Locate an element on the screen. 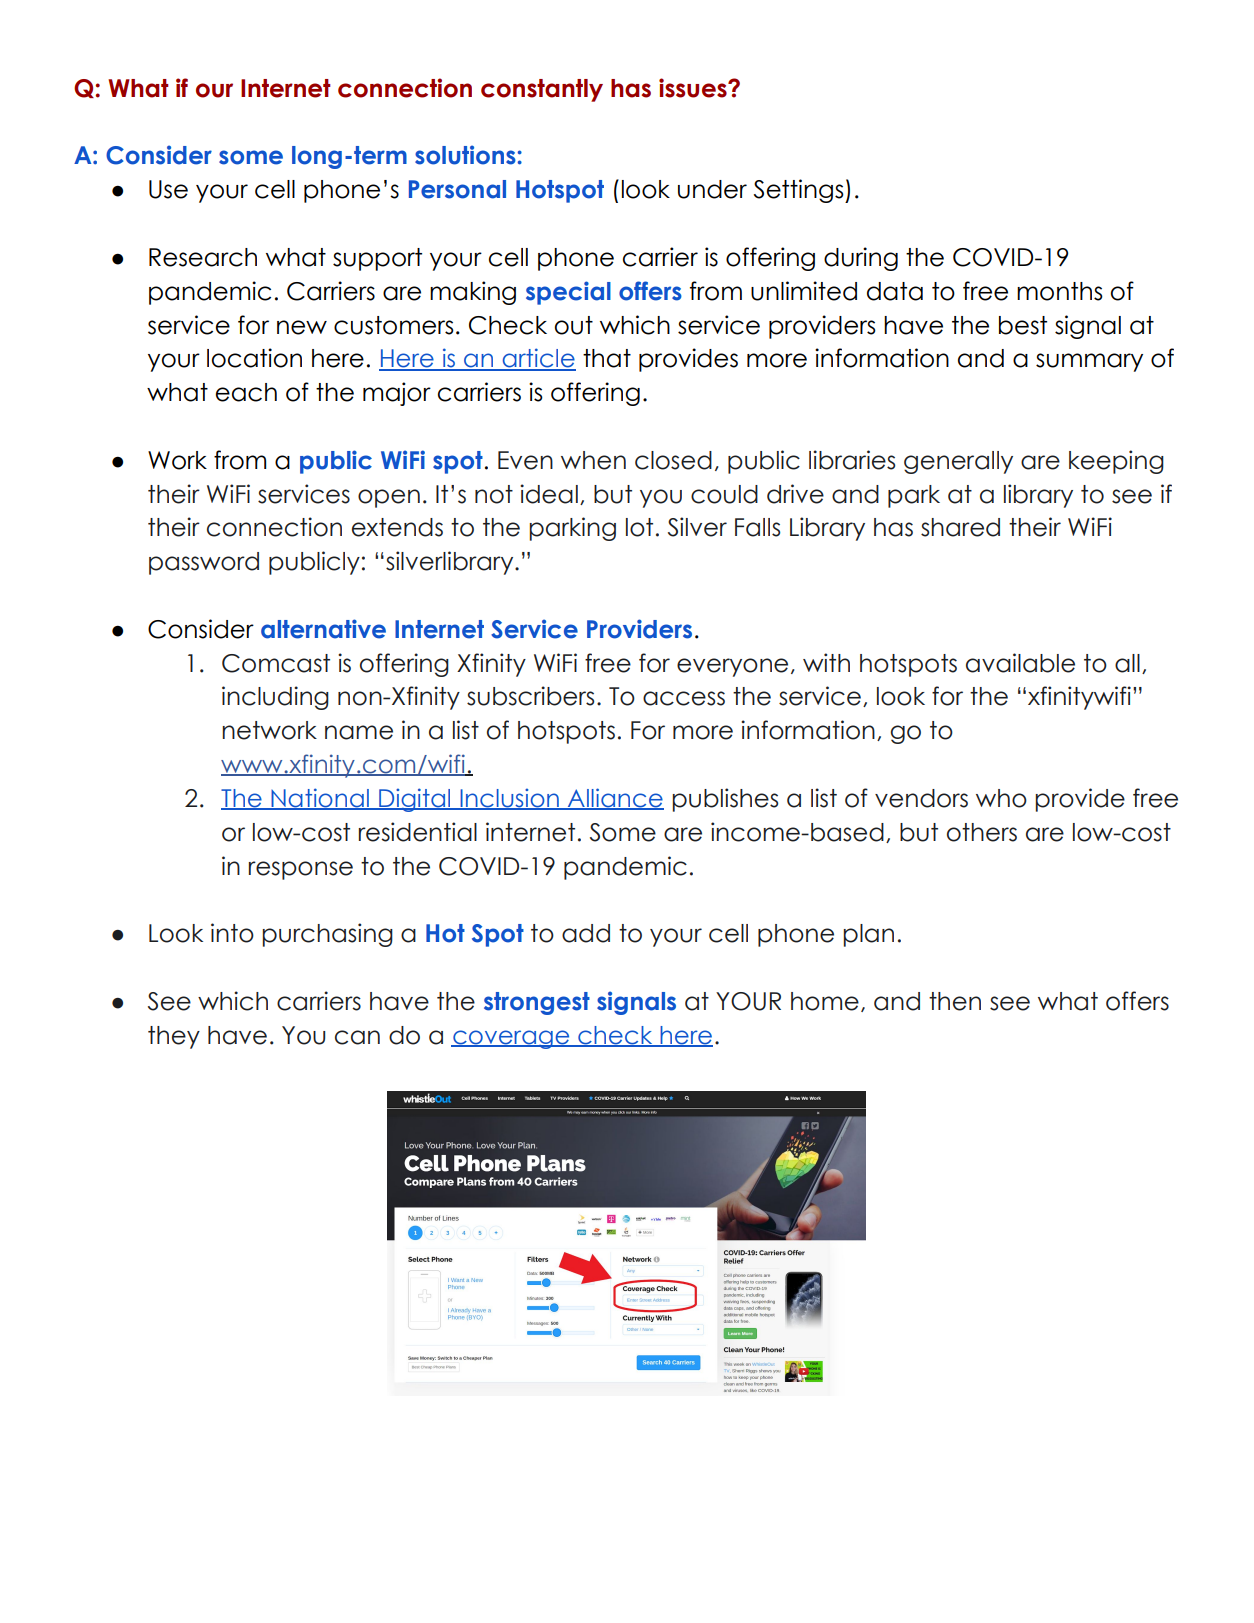 This screenshot has width=1254, height=1623. issues is located at coordinates (694, 88).
